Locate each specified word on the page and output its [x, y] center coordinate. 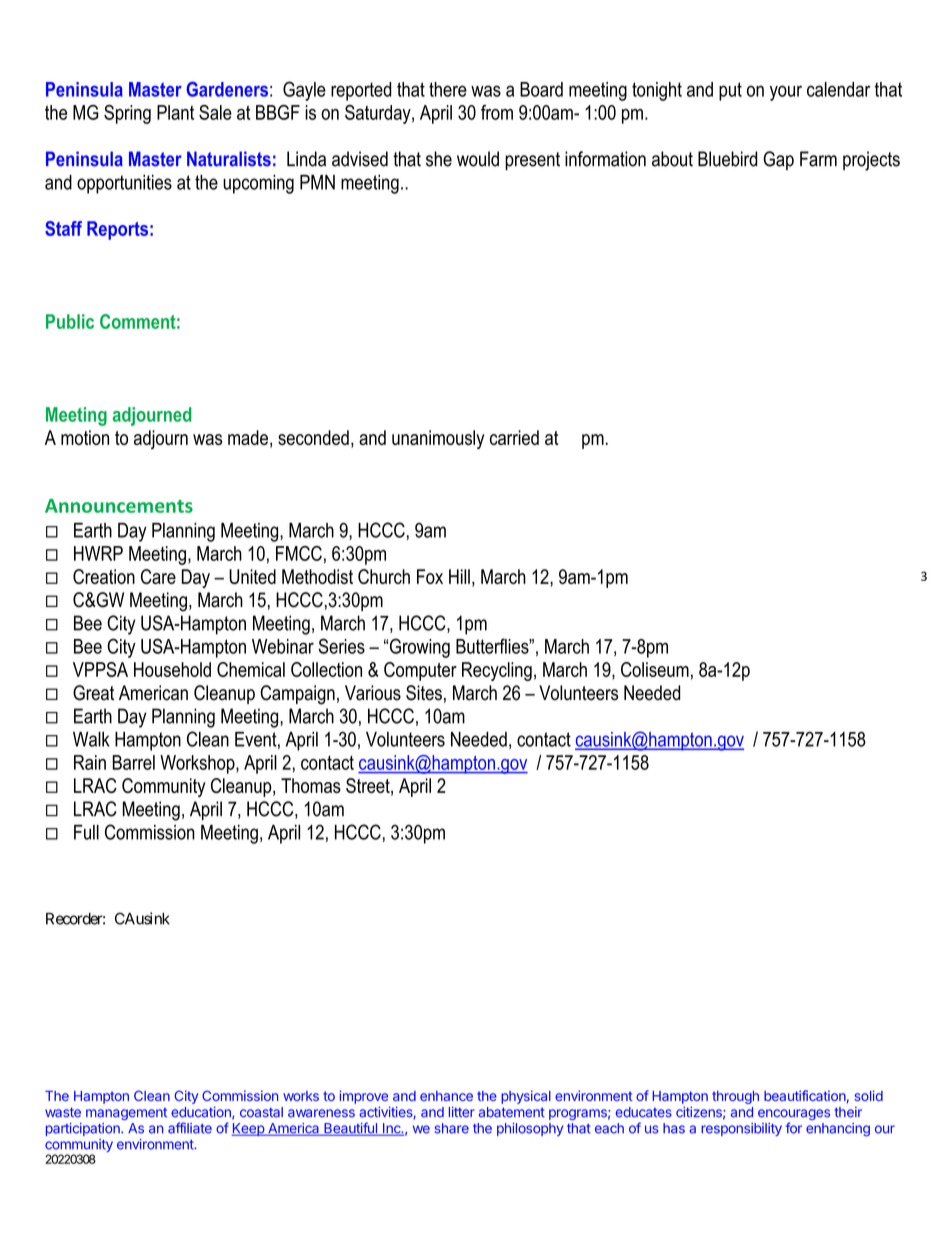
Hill [459, 576]
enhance [446, 1096]
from [497, 112]
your [786, 93]
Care [158, 576]
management [126, 1114]
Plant [175, 112]
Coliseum [655, 669]
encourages [794, 1116]
